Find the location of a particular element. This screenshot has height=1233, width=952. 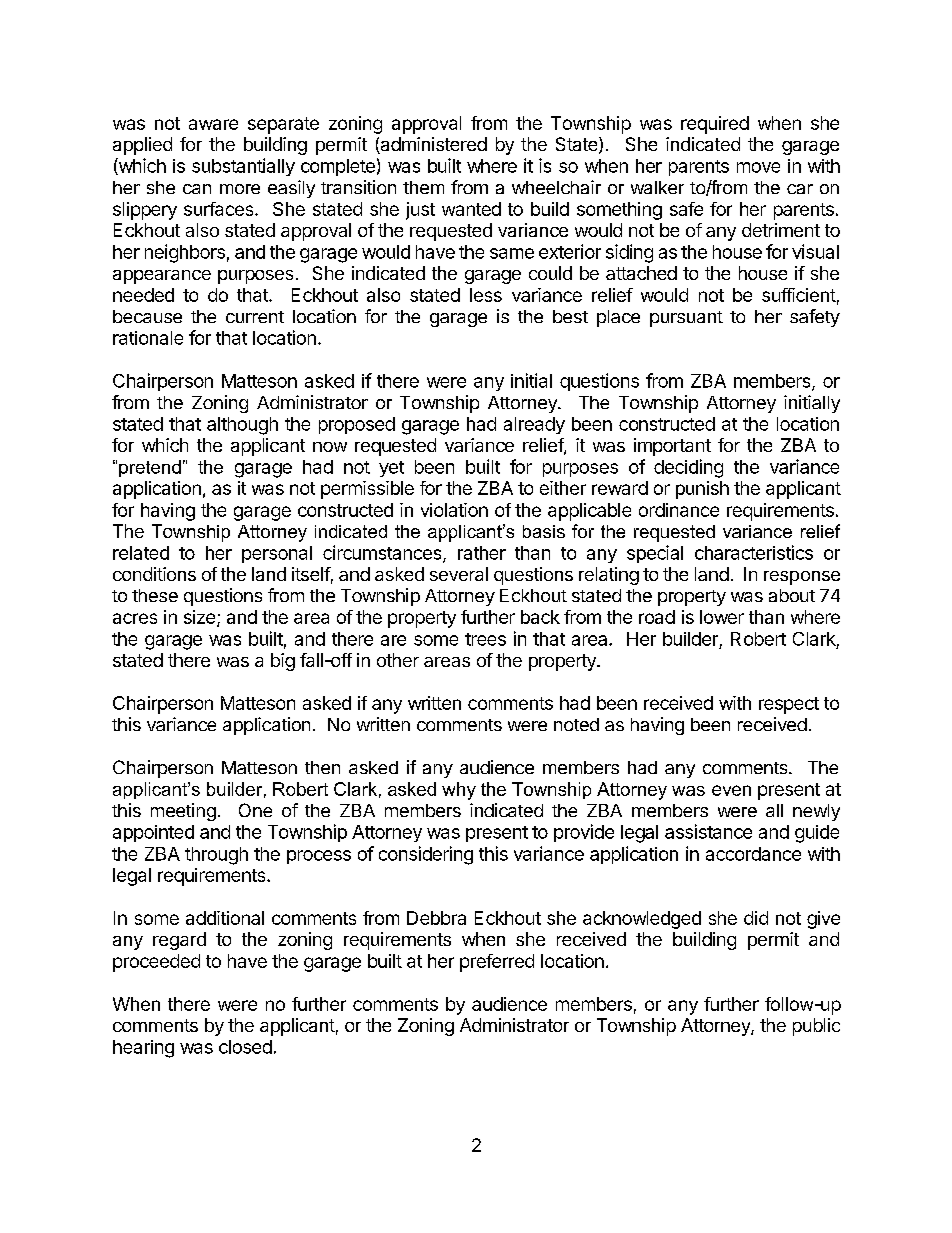

although is located at coordinates (242, 426).
